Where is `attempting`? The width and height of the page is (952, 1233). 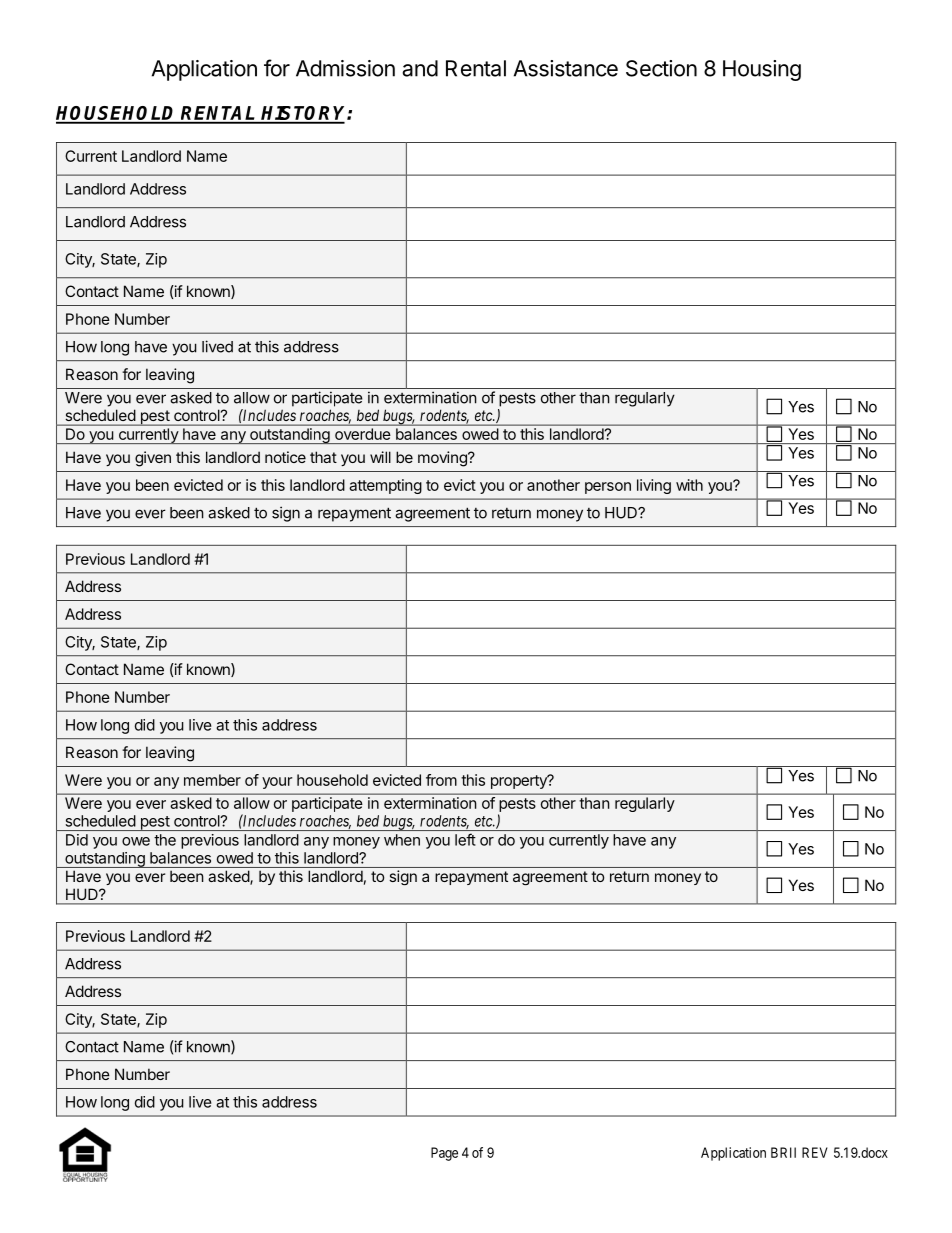
attempting is located at coordinates (385, 486).
